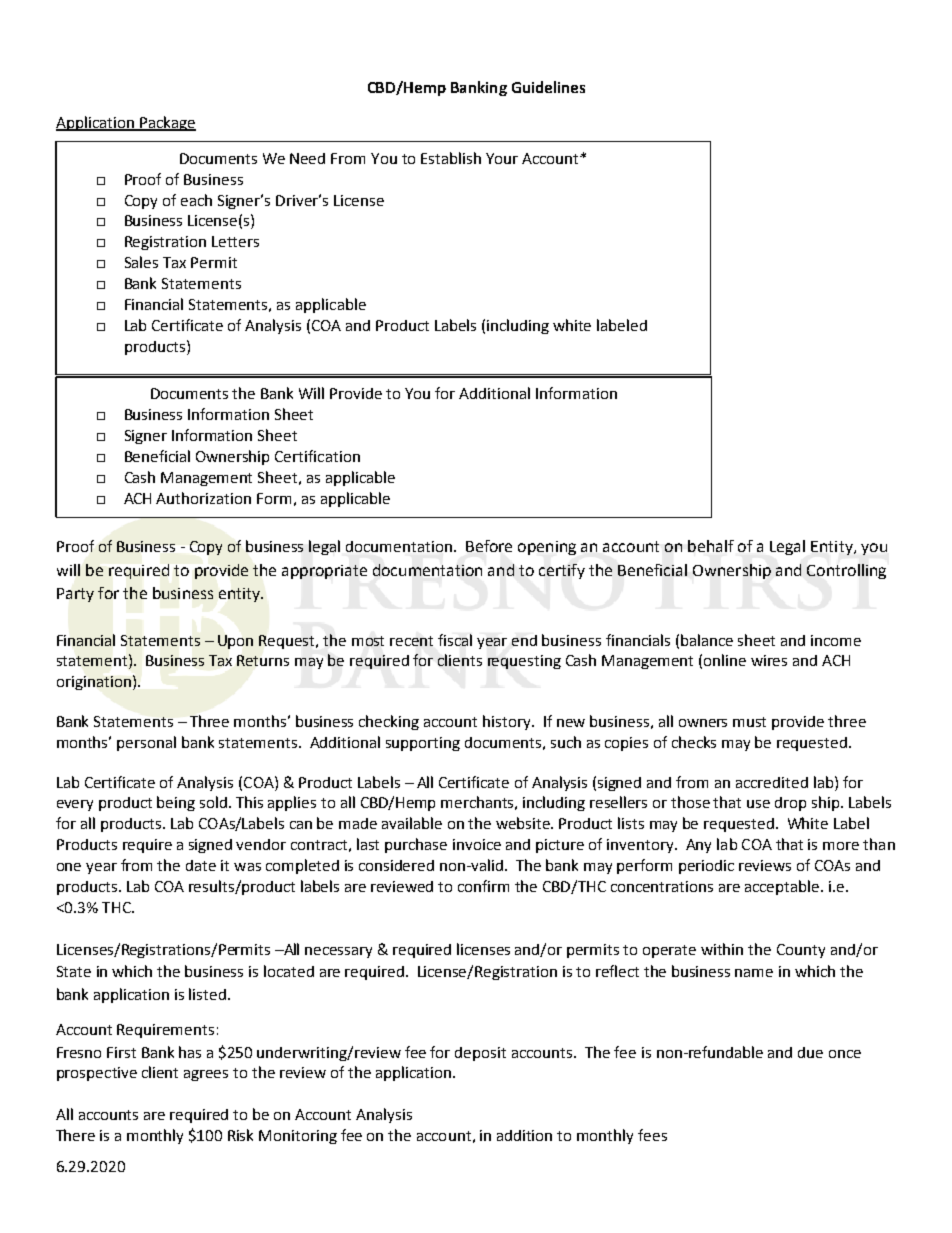  Describe the element at coordinates (176, 803) in the screenshot. I see `being` at that location.
